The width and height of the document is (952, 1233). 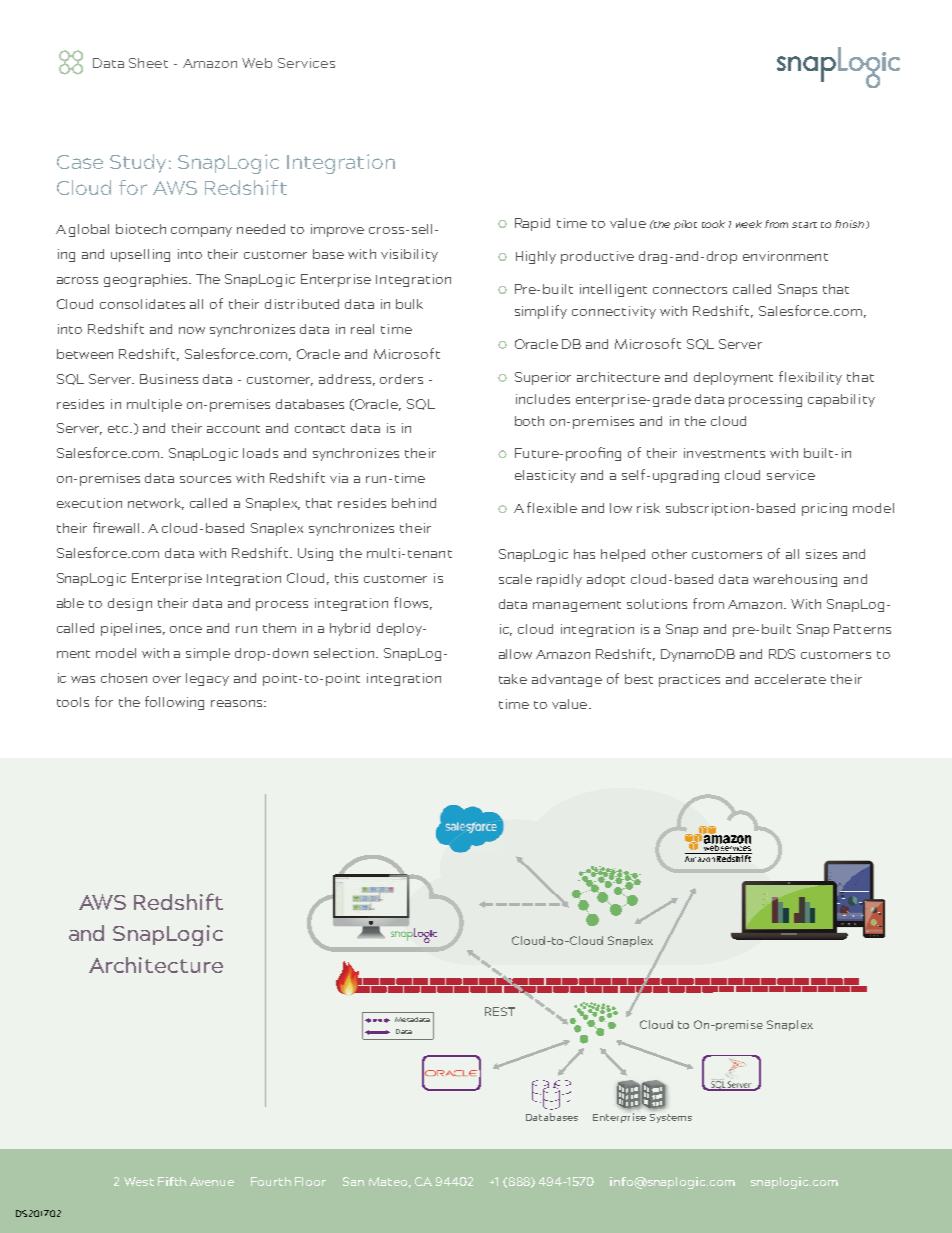 What do you see at coordinates (172, 1181) in the document?
I see `Fifth` at bounding box center [172, 1181].
